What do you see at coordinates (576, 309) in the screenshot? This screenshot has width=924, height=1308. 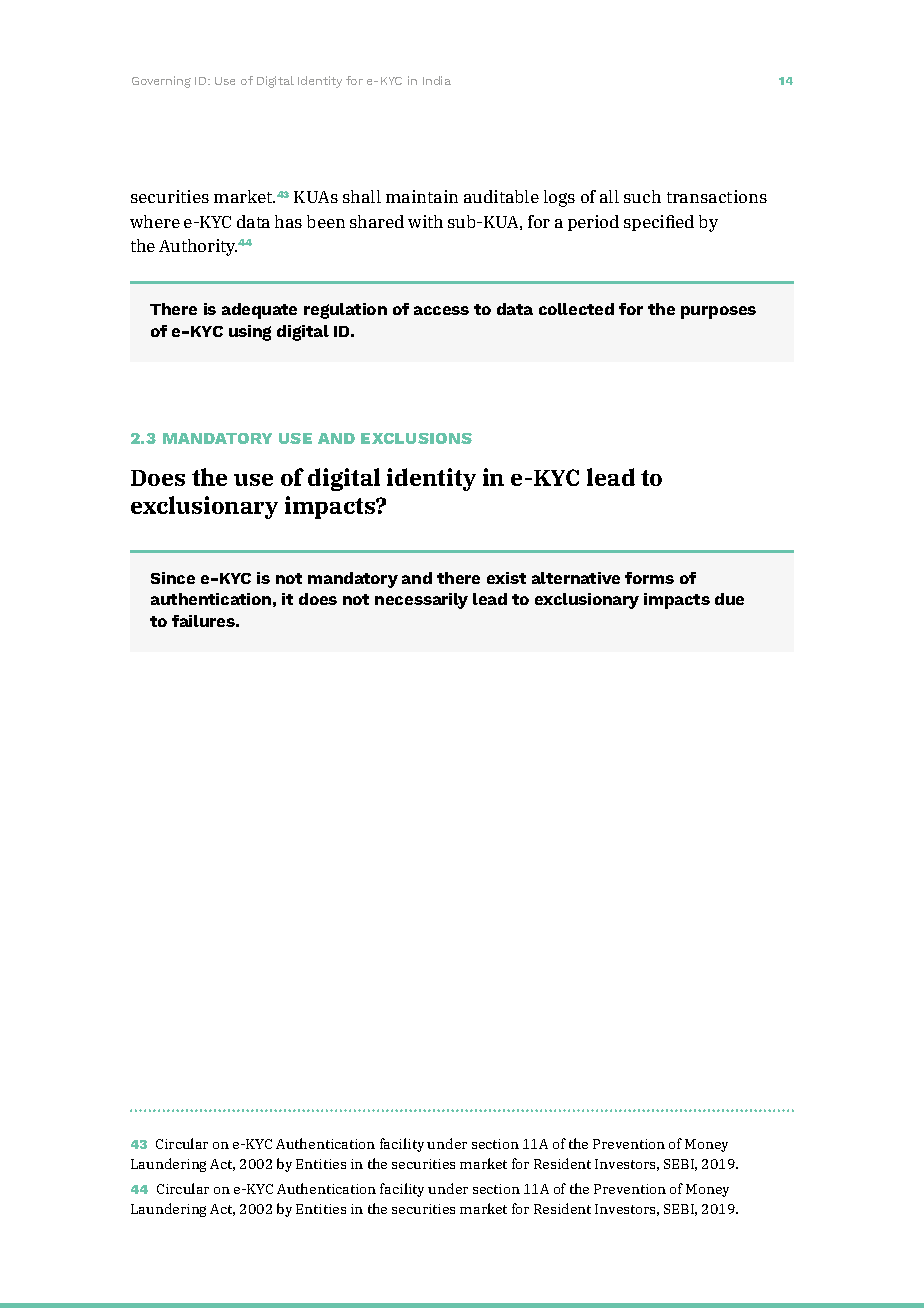 I see `collected` at bounding box center [576, 309].
